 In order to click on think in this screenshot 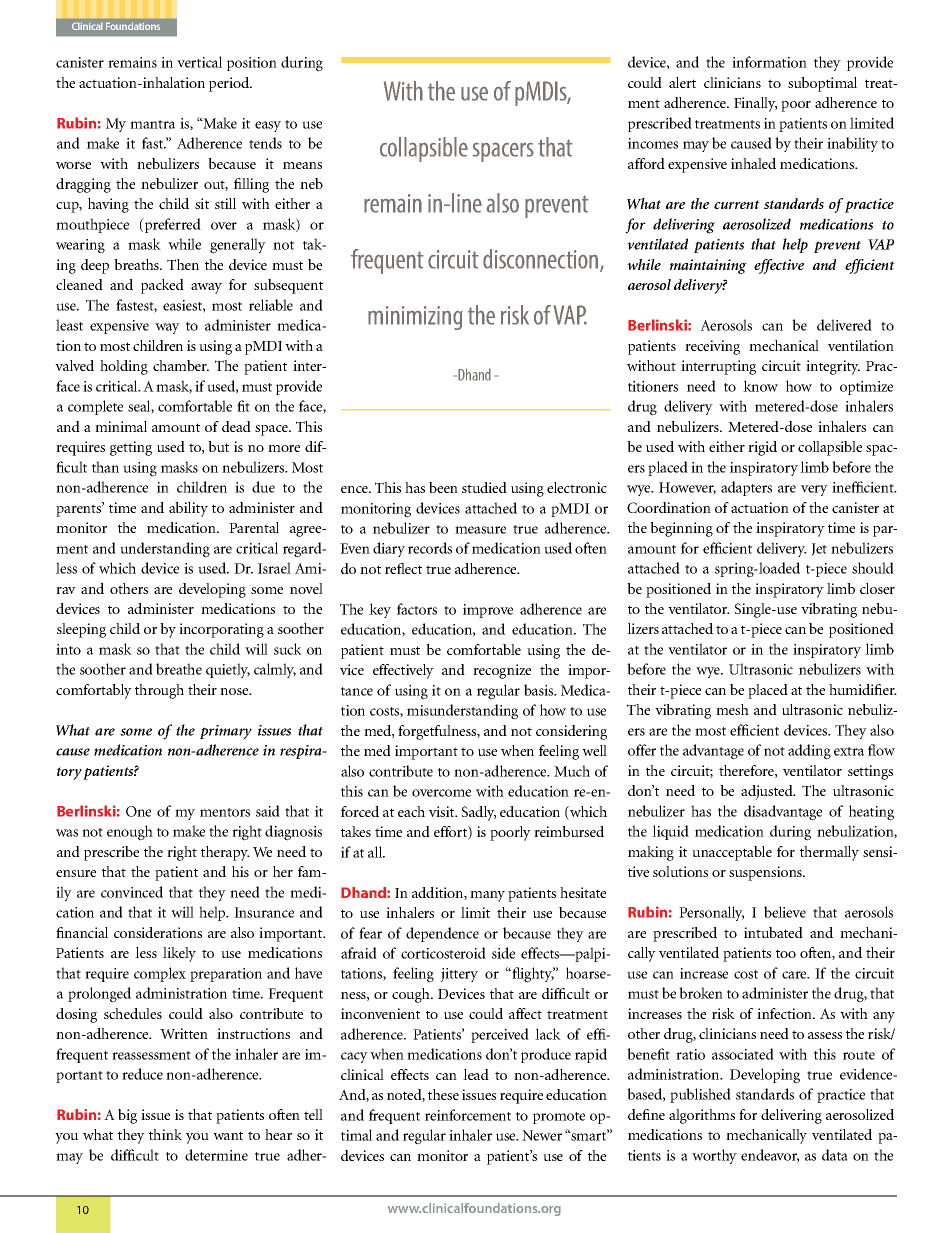, I will do `click(165, 1134)`.
